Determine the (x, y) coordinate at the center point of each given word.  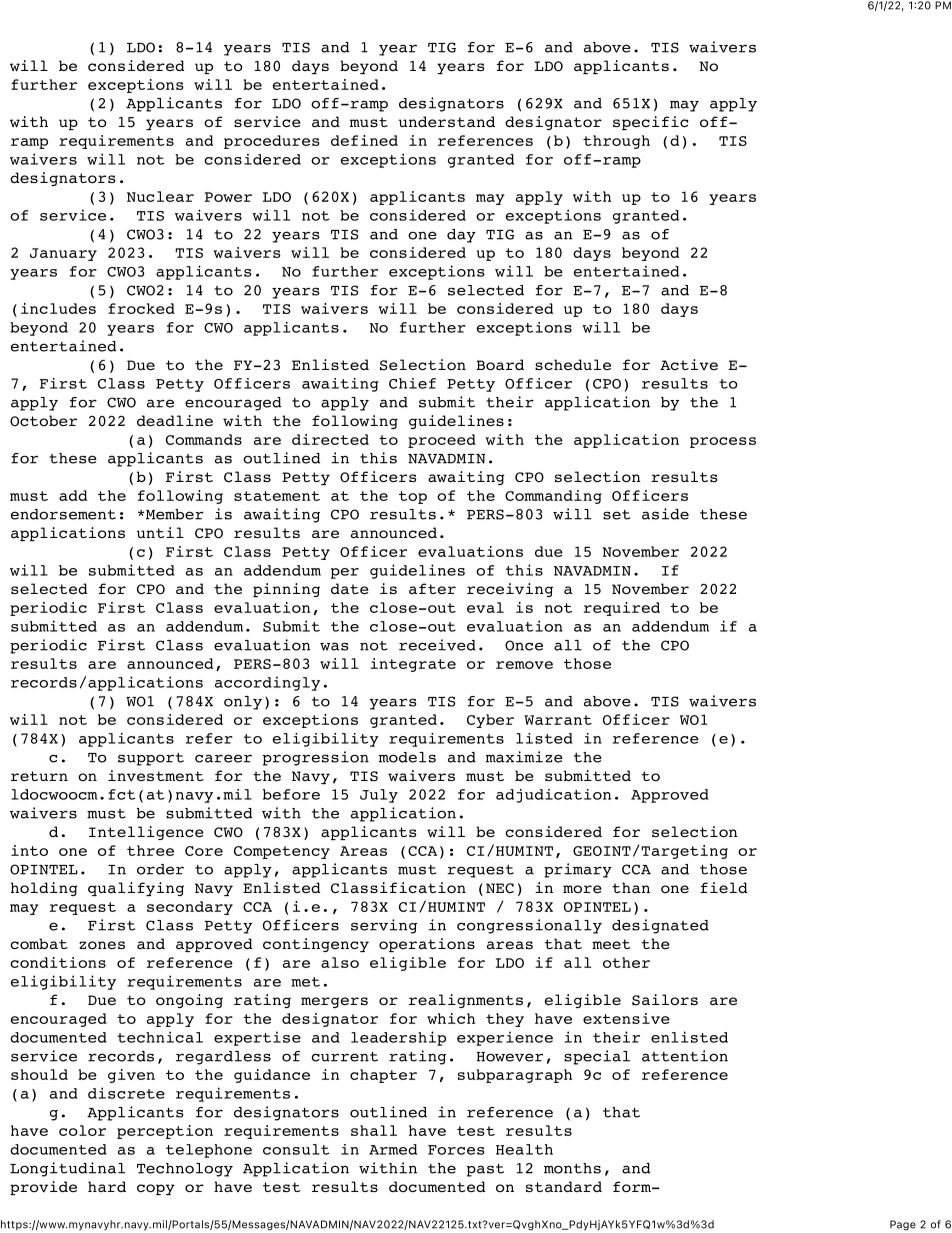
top (413, 497)
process (723, 442)
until (160, 532)
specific (650, 123)
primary (578, 870)
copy (156, 1189)
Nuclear (160, 196)
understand (447, 121)
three (150, 850)
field (724, 887)
